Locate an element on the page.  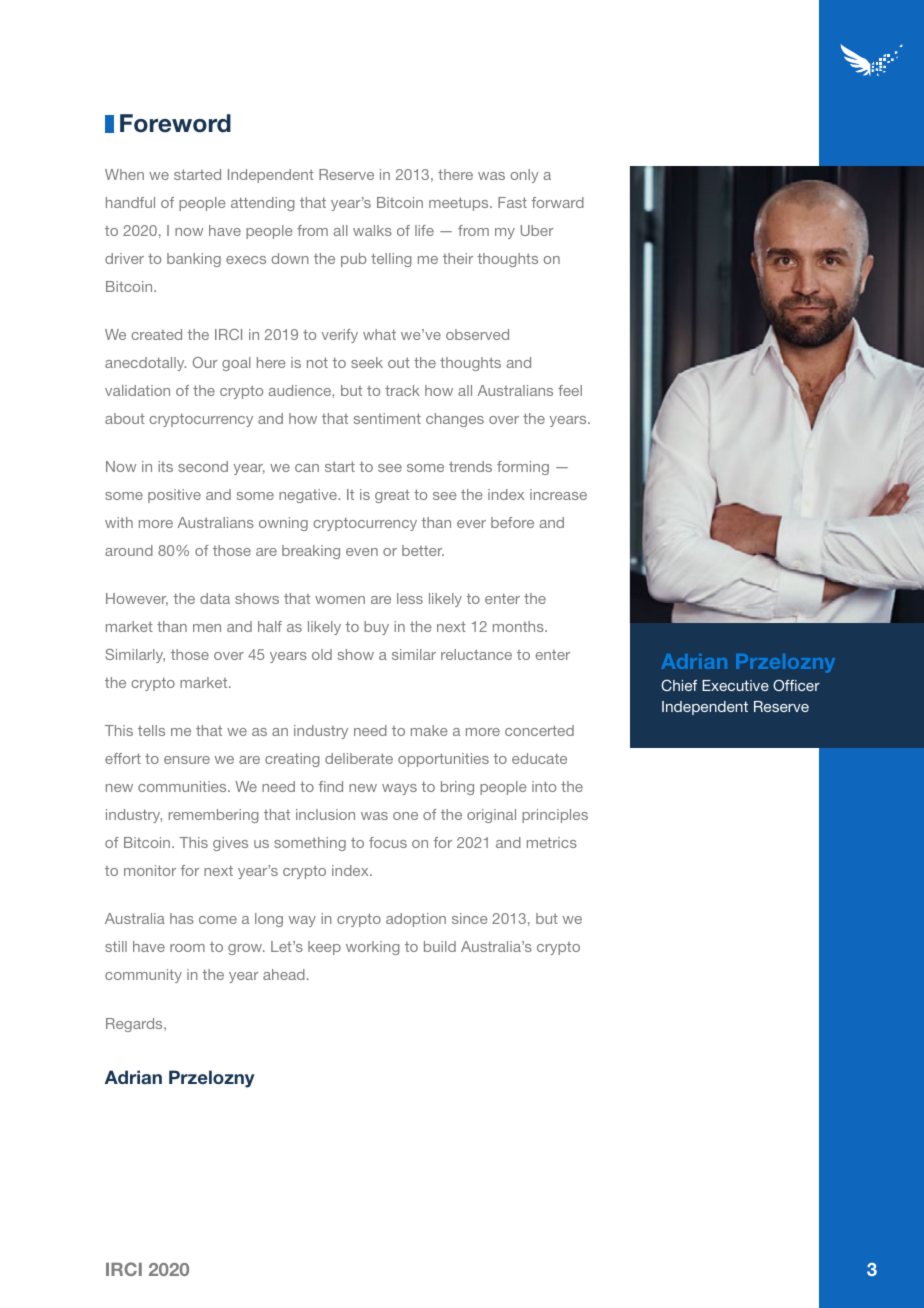
community is located at coordinates (143, 976).
